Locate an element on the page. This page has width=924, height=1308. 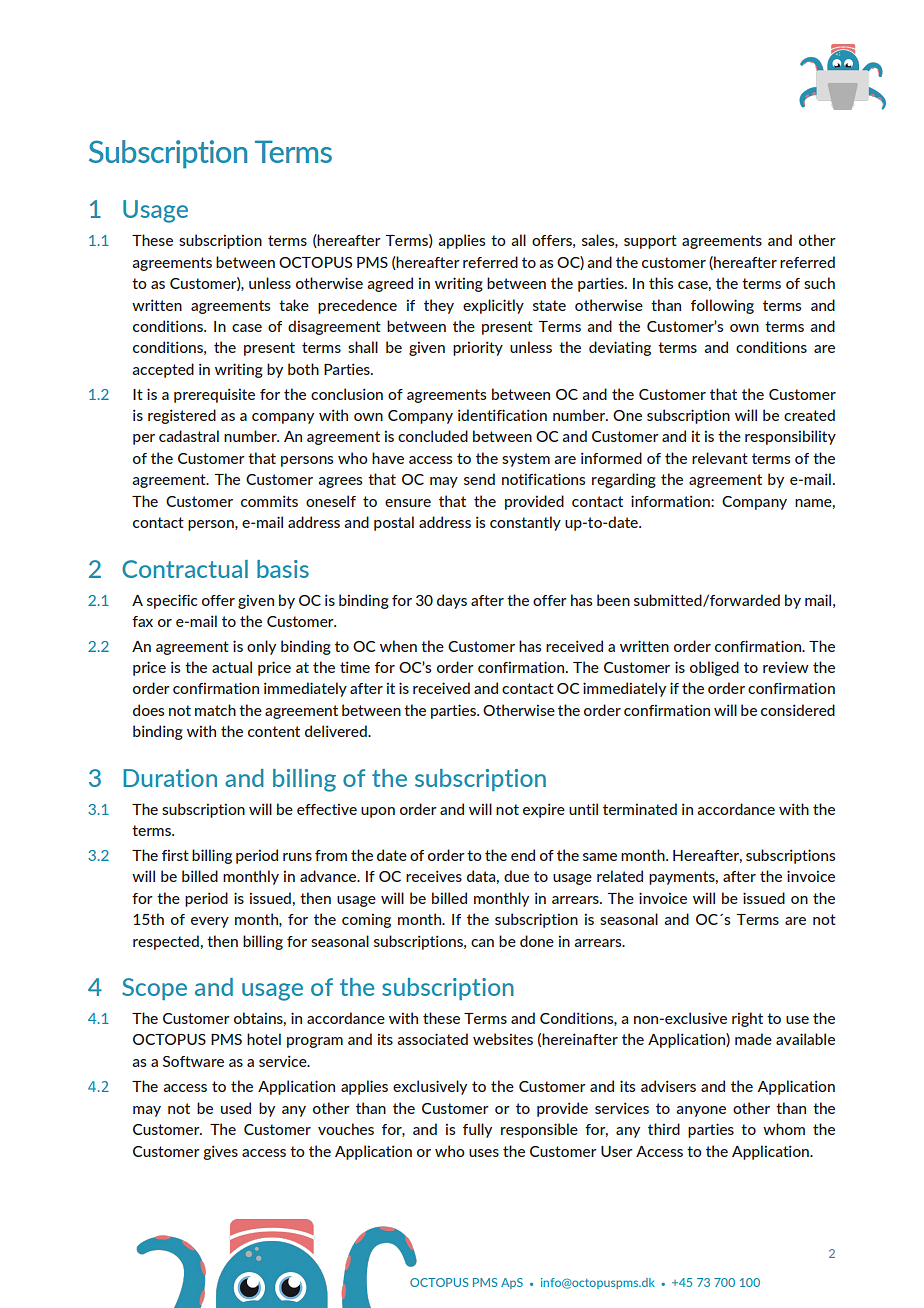
take is located at coordinates (294, 305).
